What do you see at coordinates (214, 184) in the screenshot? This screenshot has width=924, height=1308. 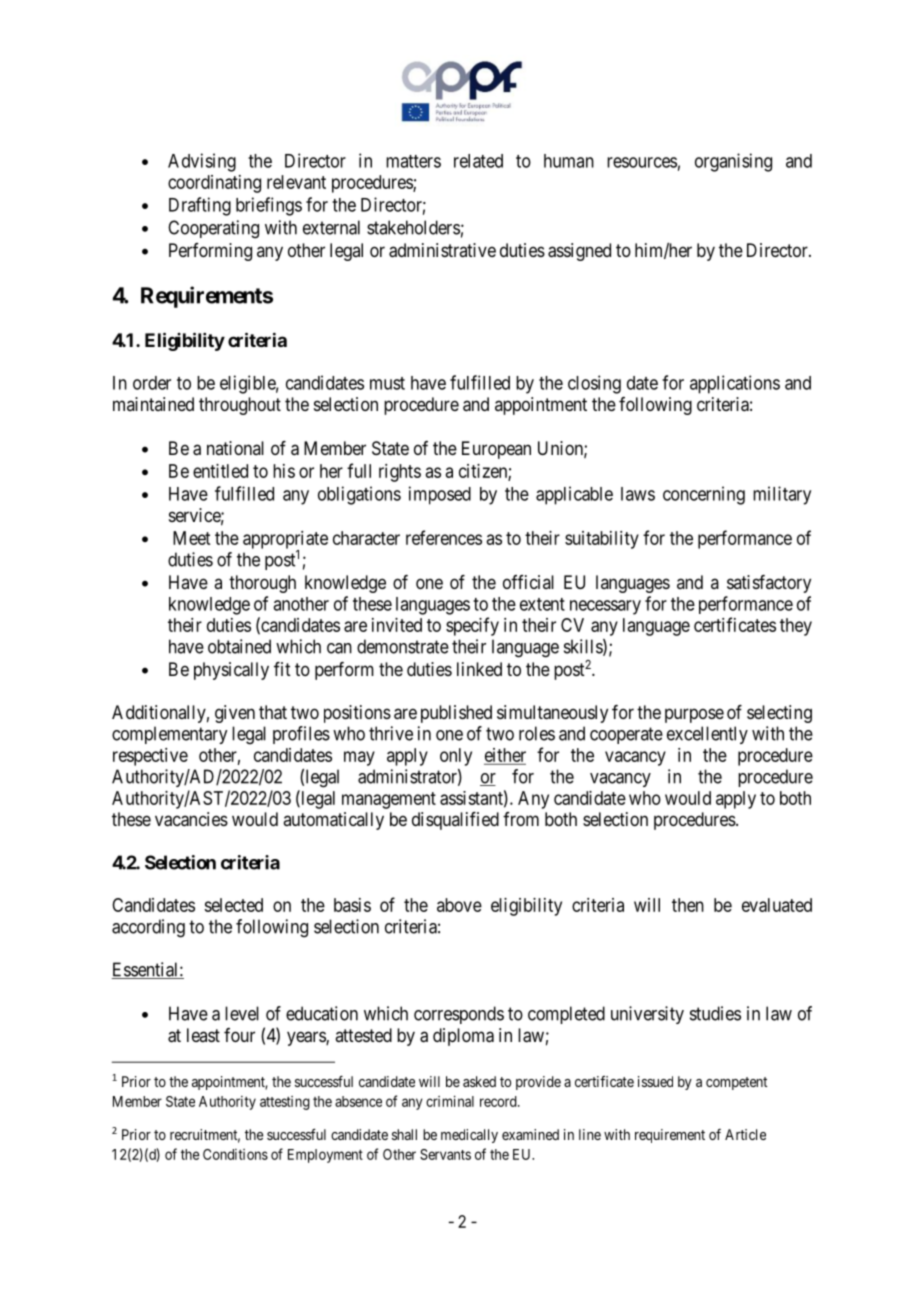 I see `coordinating` at bounding box center [214, 184].
